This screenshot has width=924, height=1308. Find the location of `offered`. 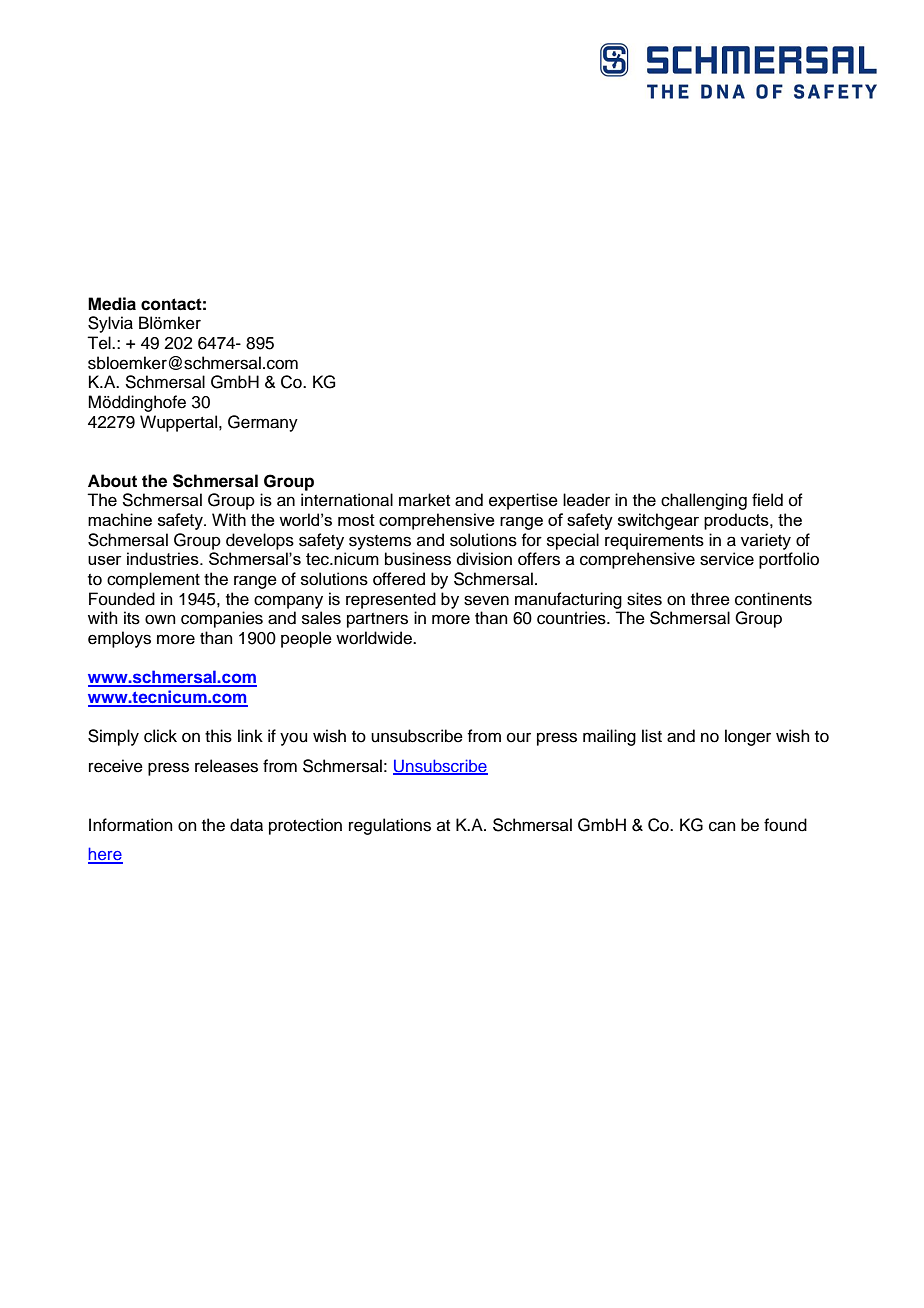

offered is located at coordinates (399, 579).
